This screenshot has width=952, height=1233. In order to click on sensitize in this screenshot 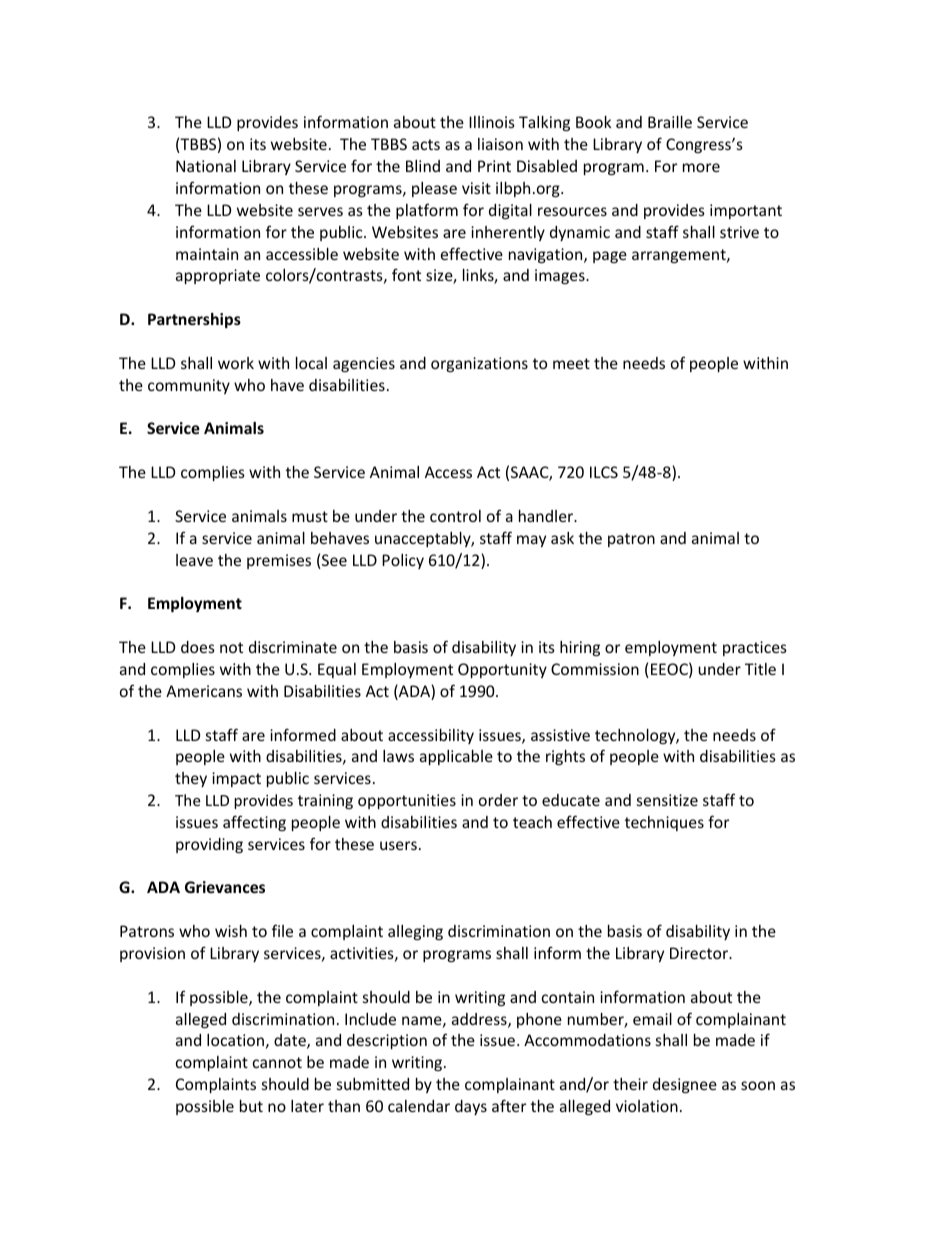, I will do `click(667, 800)`.
